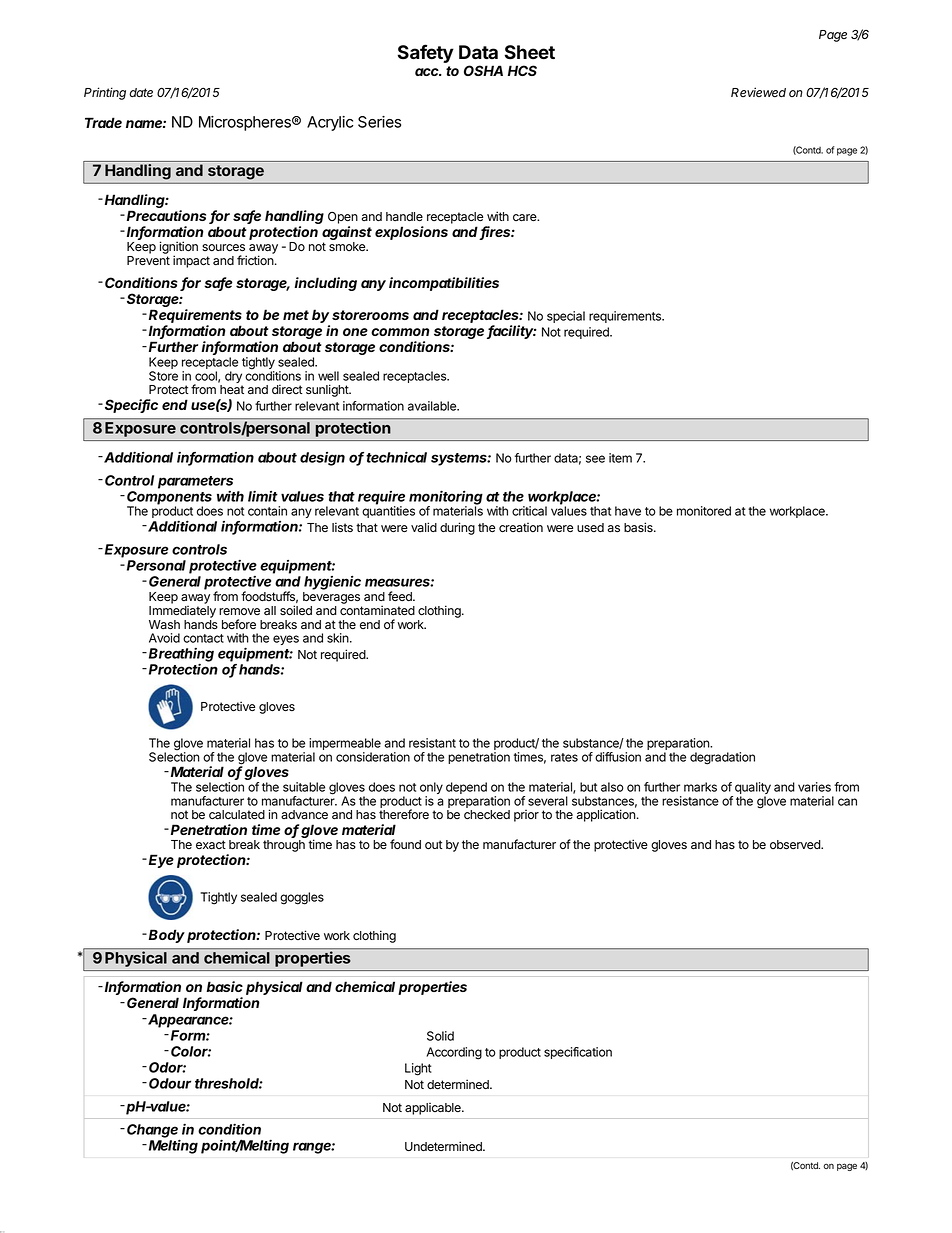  What do you see at coordinates (182, 612) in the page?
I see `Immediately` at bounding box center [182, 612].
